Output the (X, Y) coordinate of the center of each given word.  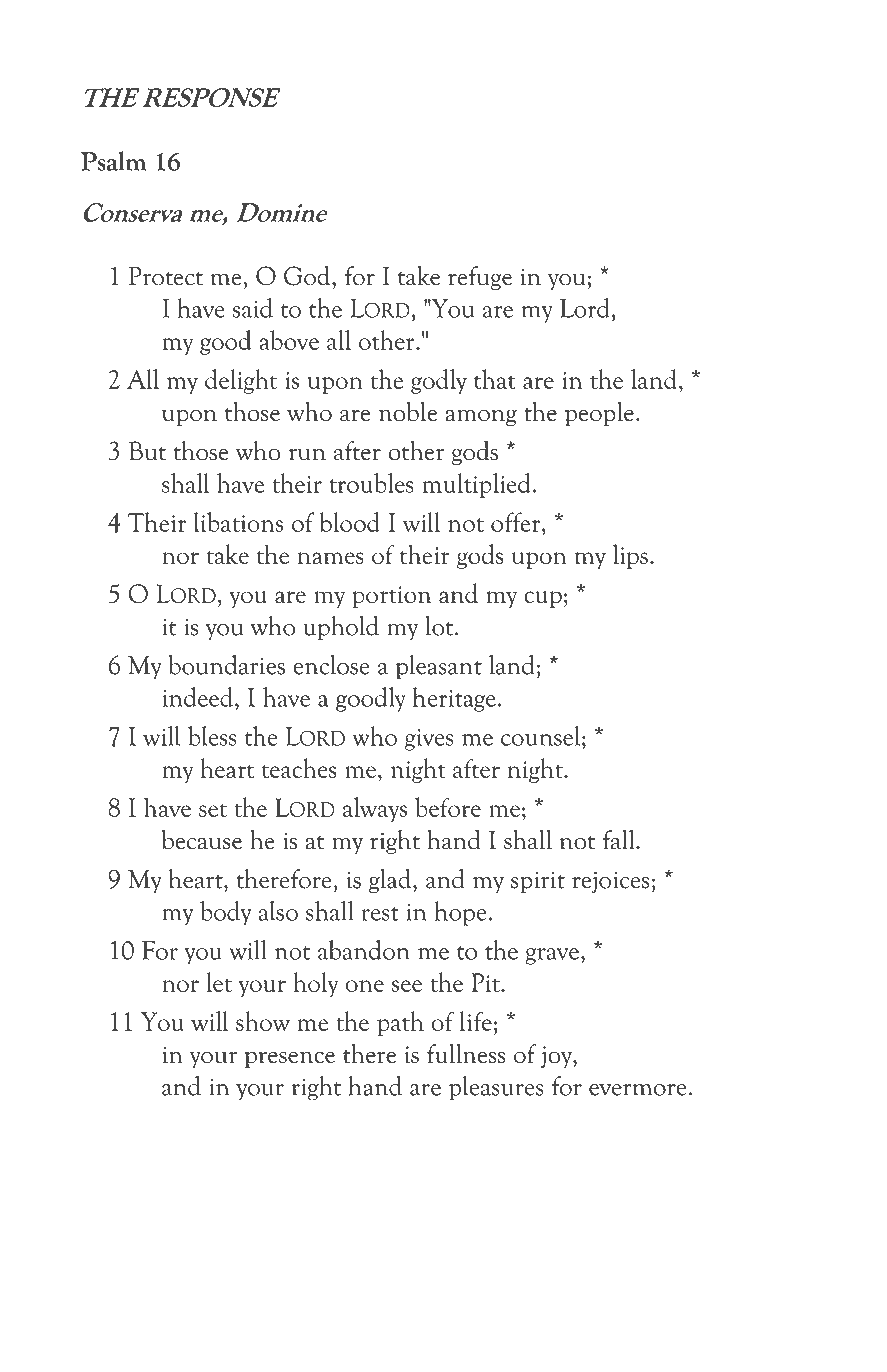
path (400, 1023)
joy (557, 1057)
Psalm (114, 161)
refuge (480, 278)
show (263, 1021)
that (495, 379)
